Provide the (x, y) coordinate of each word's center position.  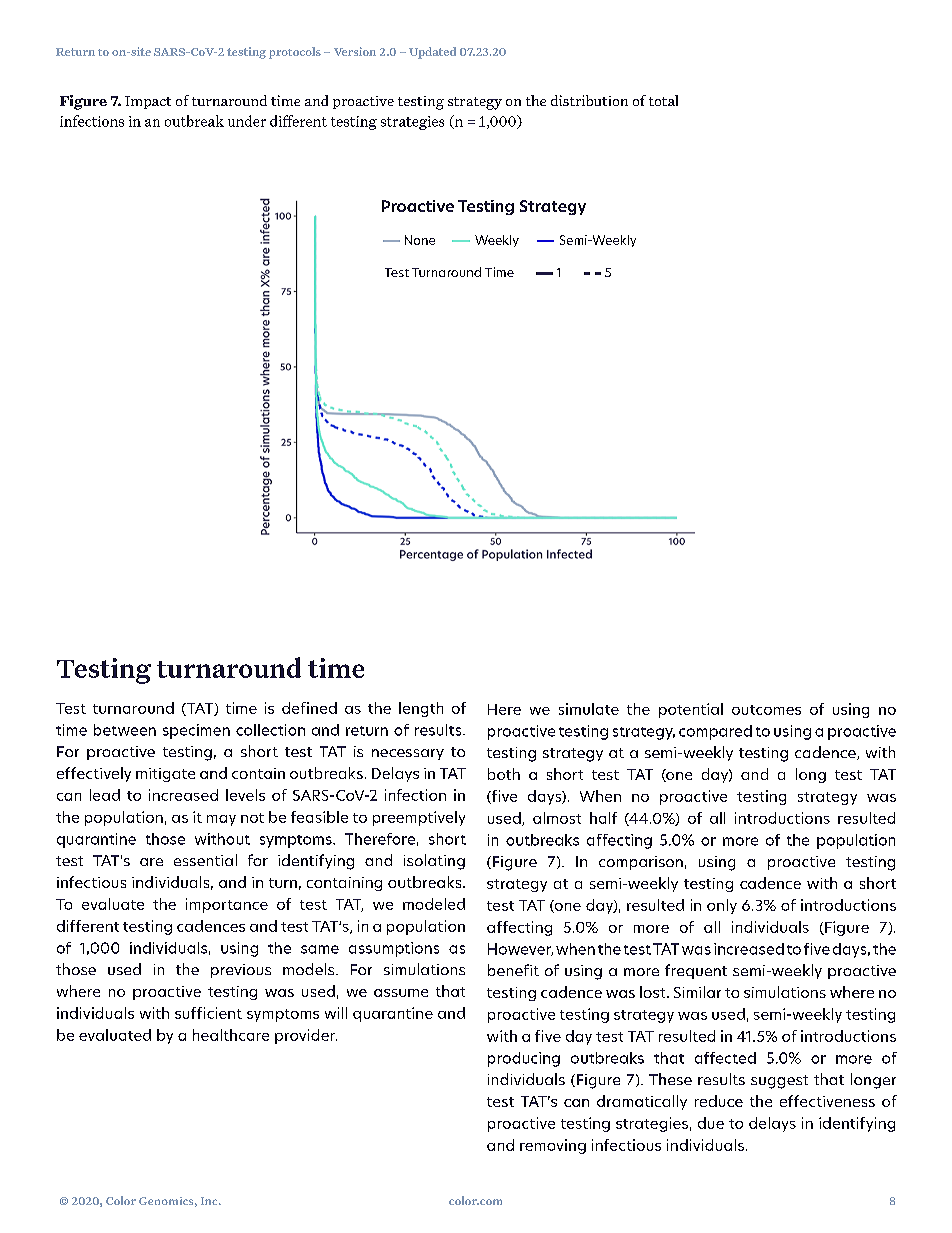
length (421, 709)
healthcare (231, 1035)
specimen (196, 731)
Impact (148, 102)
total (663, 100)
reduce (719, 1101)
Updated (432, 53)
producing (524, 1059)
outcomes (766, 710)
